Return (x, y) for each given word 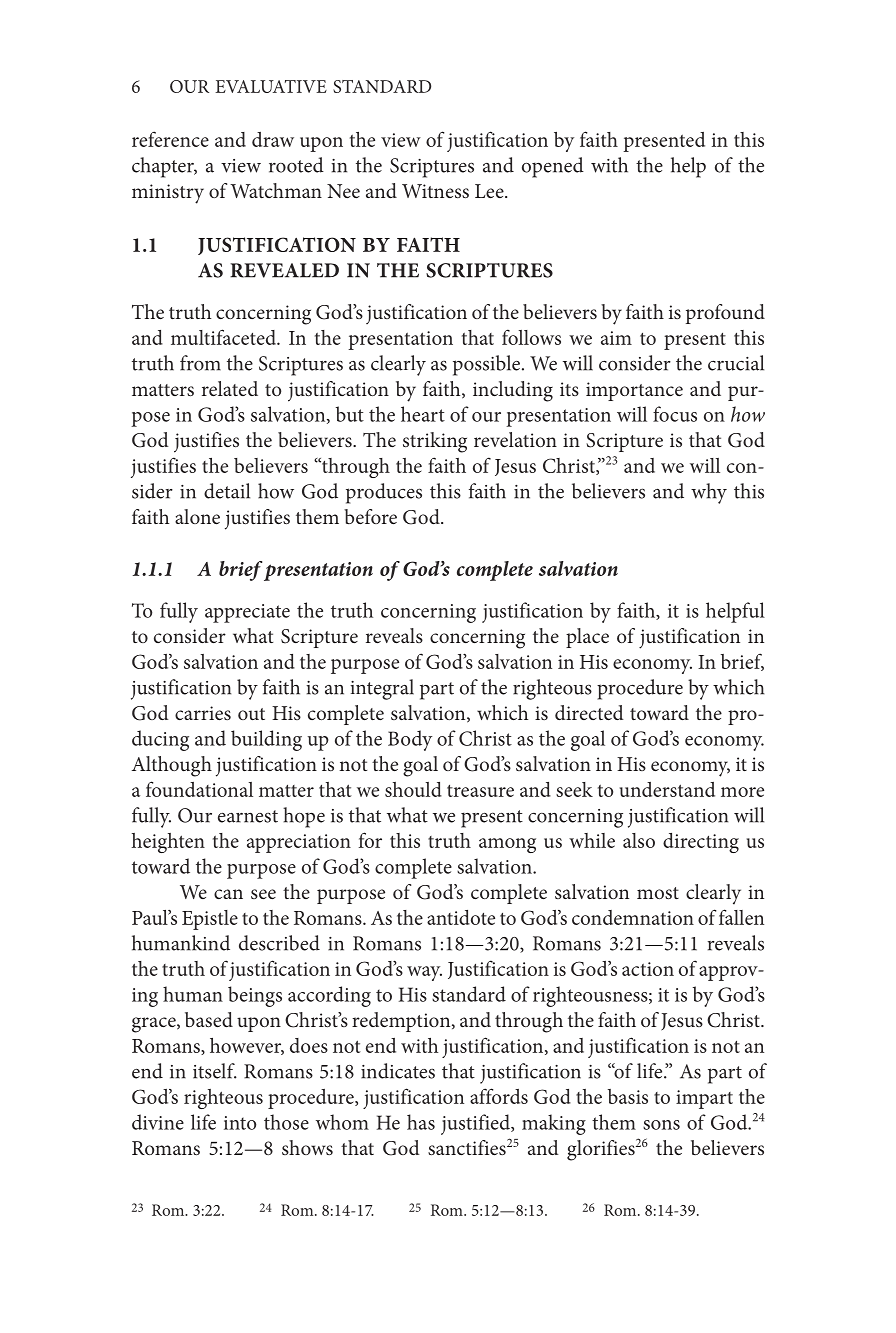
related (230, 388)
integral (382, 689)
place (587, 638)
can (228, 894)
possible (486, 365)
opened (553, 167)
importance (634, 391)
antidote (461, 917)
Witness (435, 191)
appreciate (247, 613)
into (240, 1123)
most (658, 893)
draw (273, 139)
